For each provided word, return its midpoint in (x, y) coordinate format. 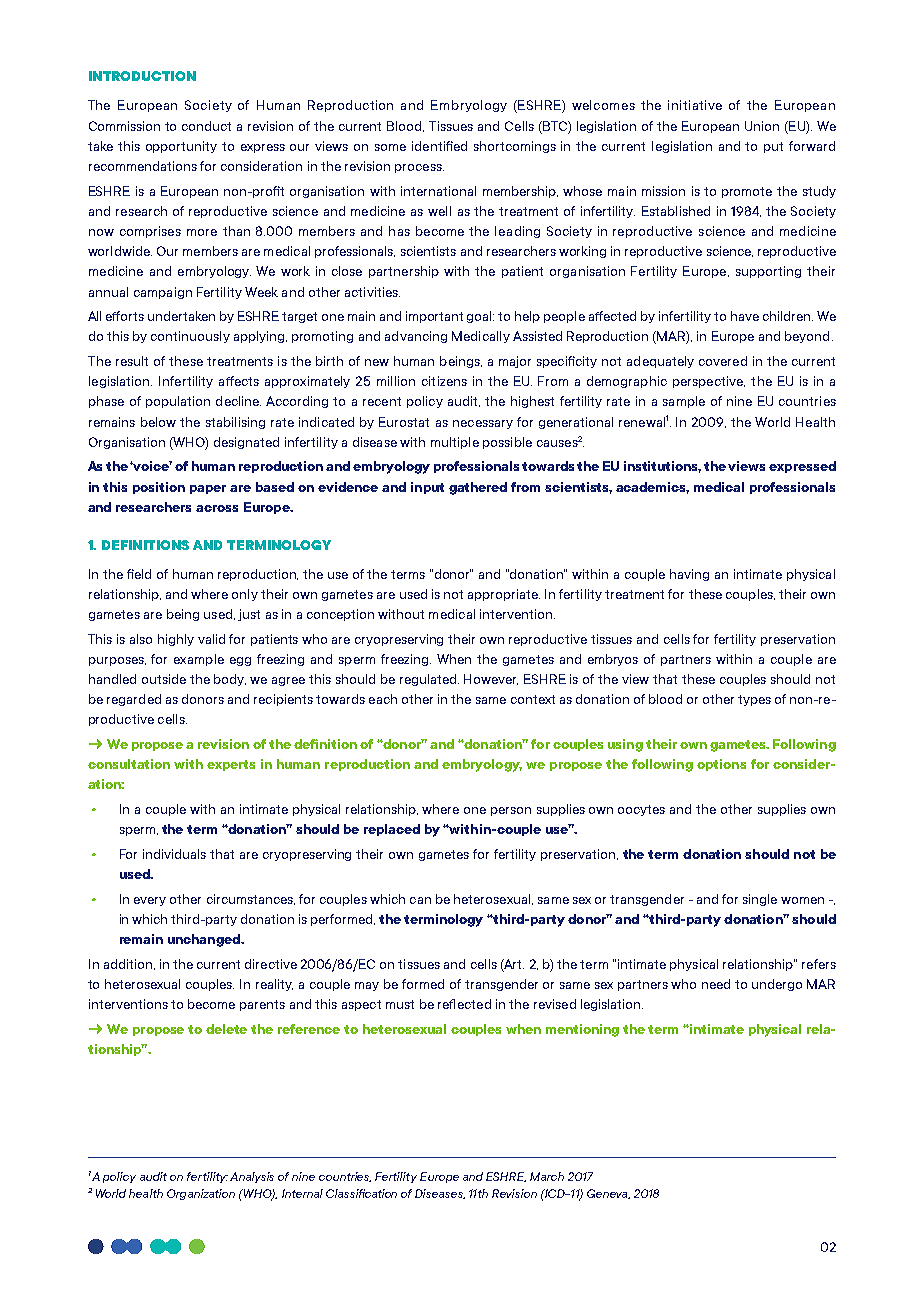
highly (176, 640)
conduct (206, 126)
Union (762, 126)
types (754, 700)
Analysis (252, 1177)
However (491, 679)
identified (439, 146)
